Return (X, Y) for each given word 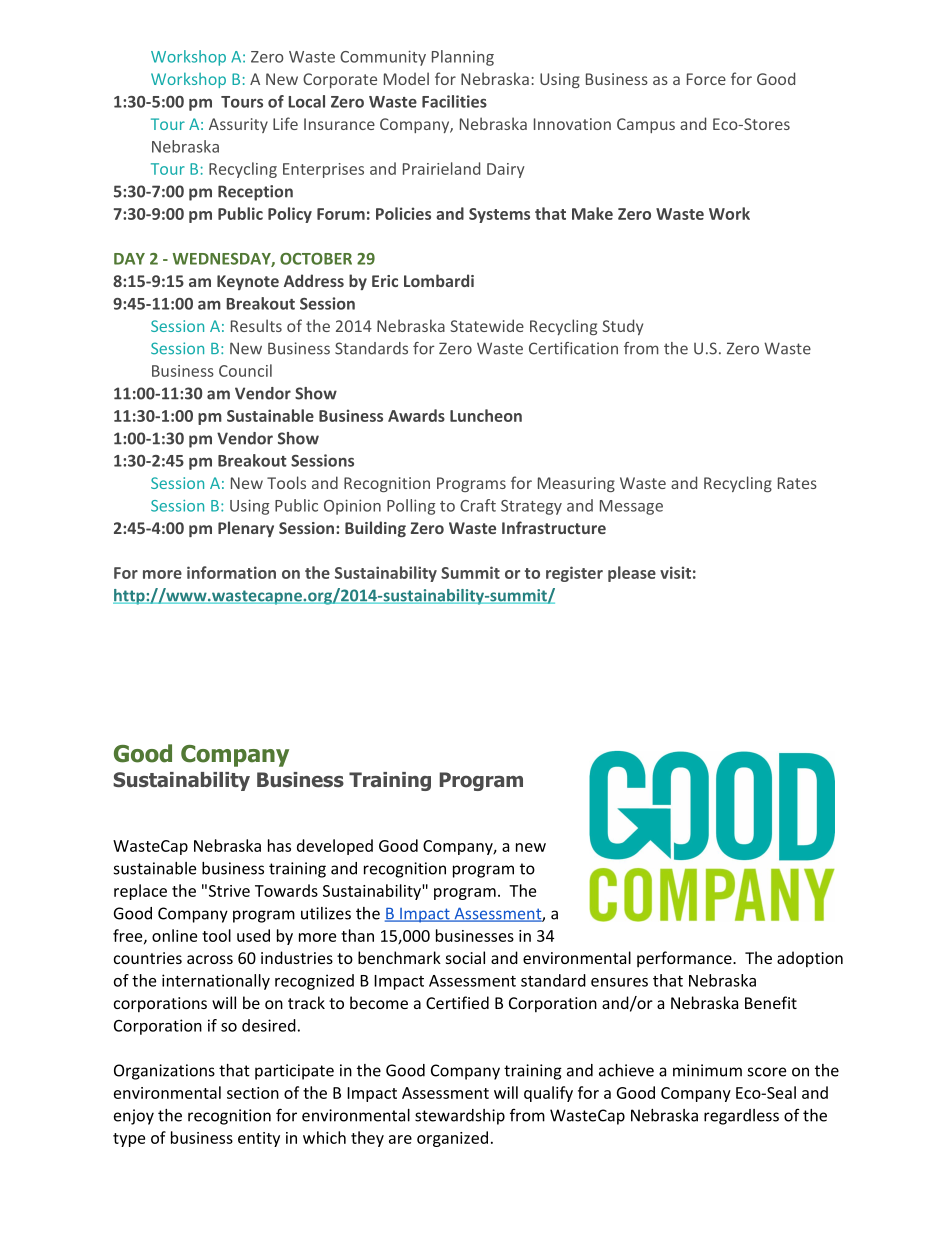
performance (685, 959)
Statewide (487, 325)
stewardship (460, 1117)
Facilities (454, 101)
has (279, 845)
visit (675, 572)
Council (245, 370)
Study (622, 327)
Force (706, 79)
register (574, 574)
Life (285, 123)
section (253, 1093)
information (231, 572)
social (465, 957)
